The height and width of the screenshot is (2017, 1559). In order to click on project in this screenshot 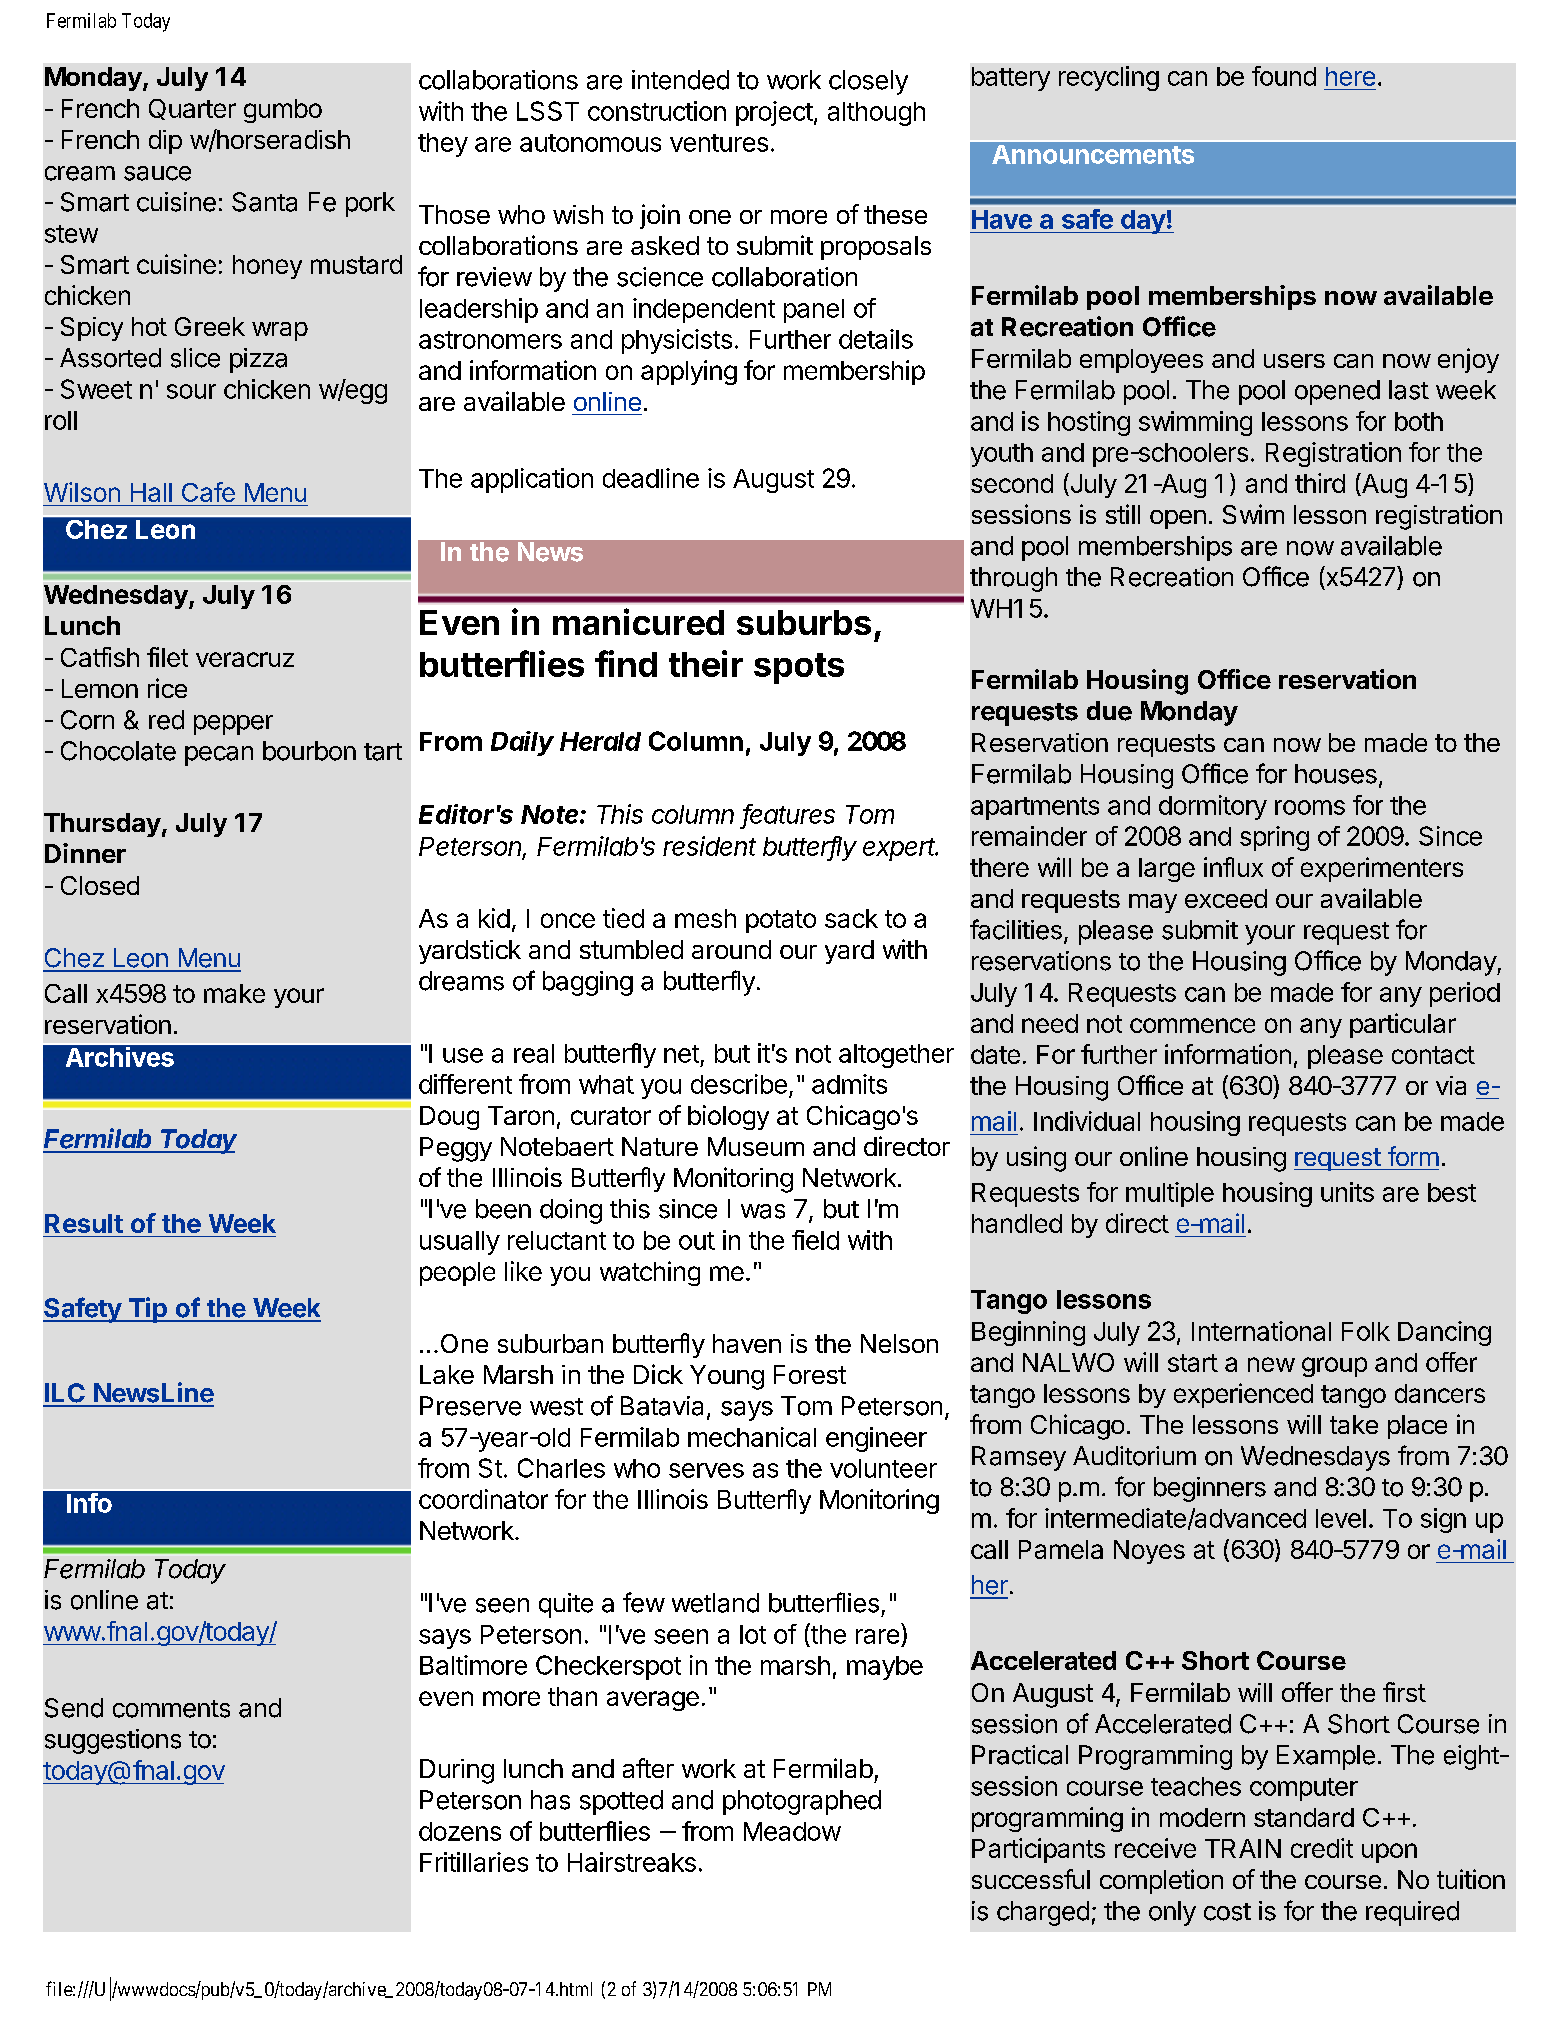, I will do `click(774, 113)`.
